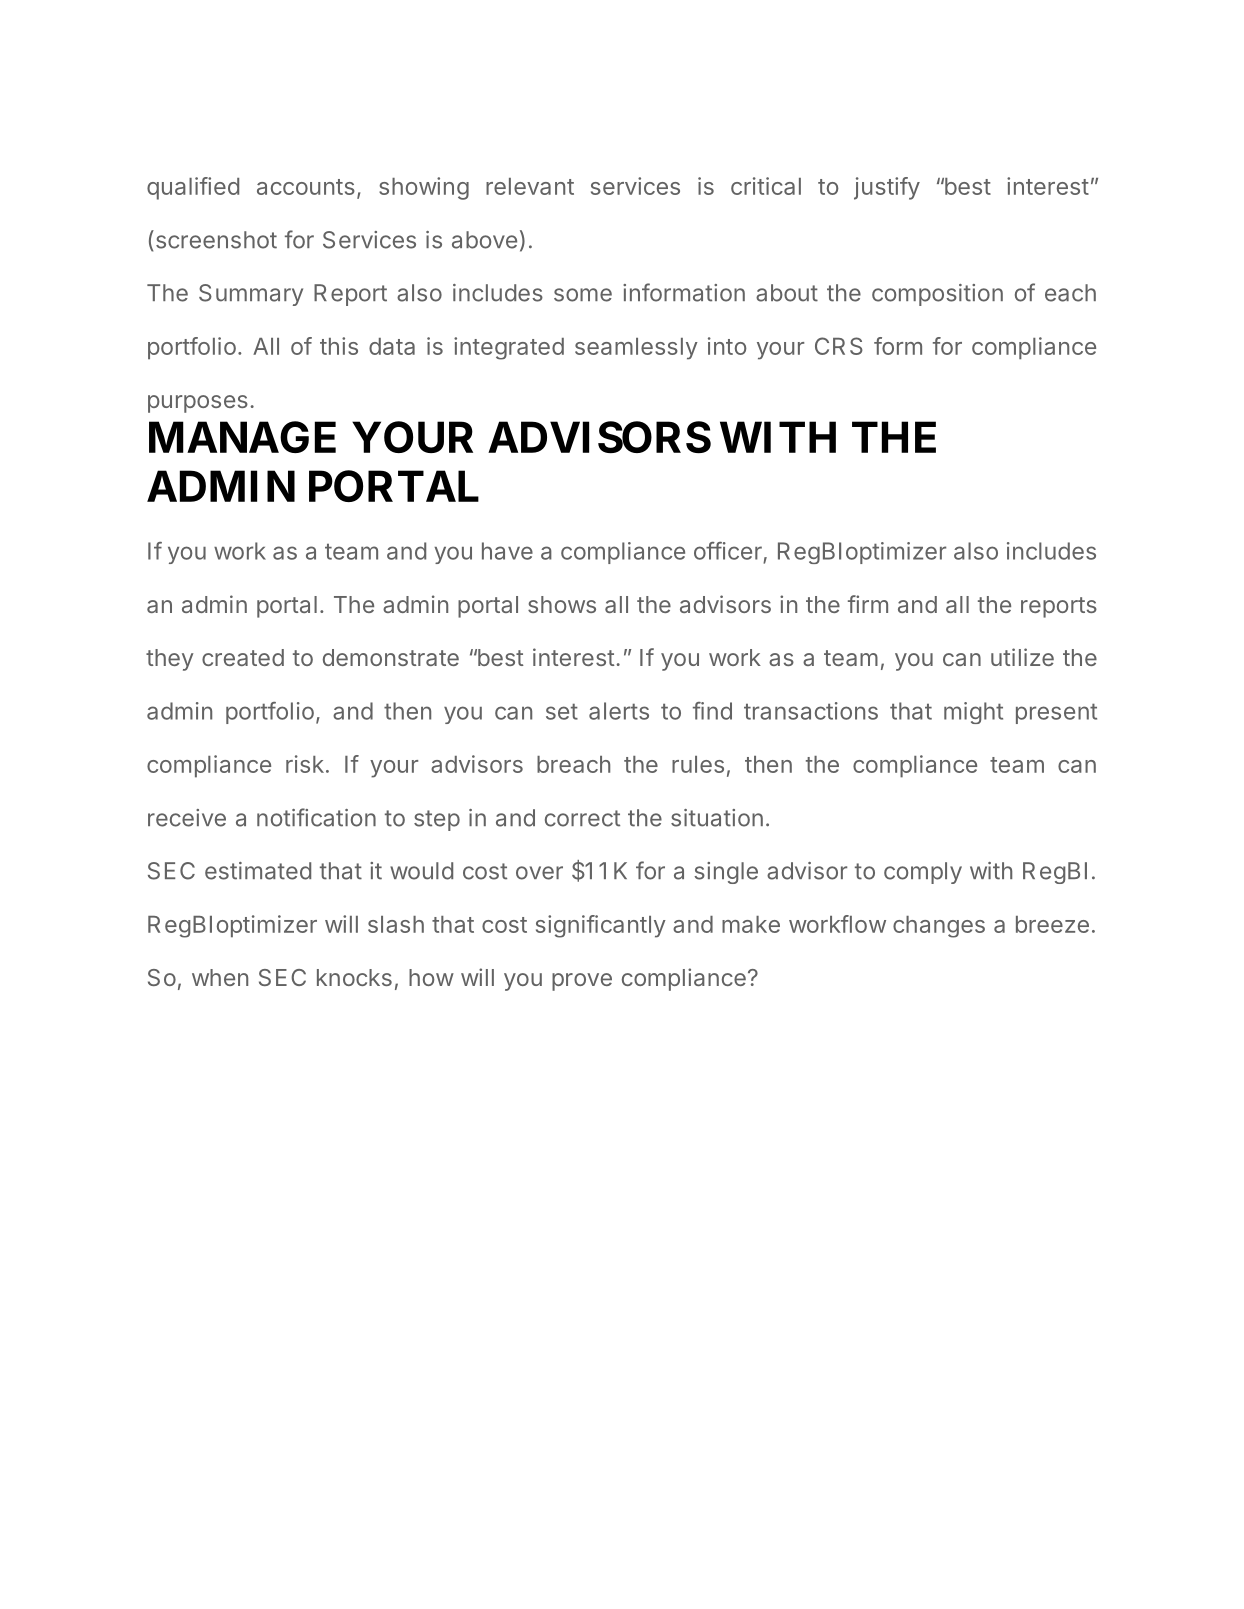 This document has height=1609, width=1244. What do you see at coordinates (636, 349) in the document?
I see `seamlessly` at bounding box center [636, 349].
